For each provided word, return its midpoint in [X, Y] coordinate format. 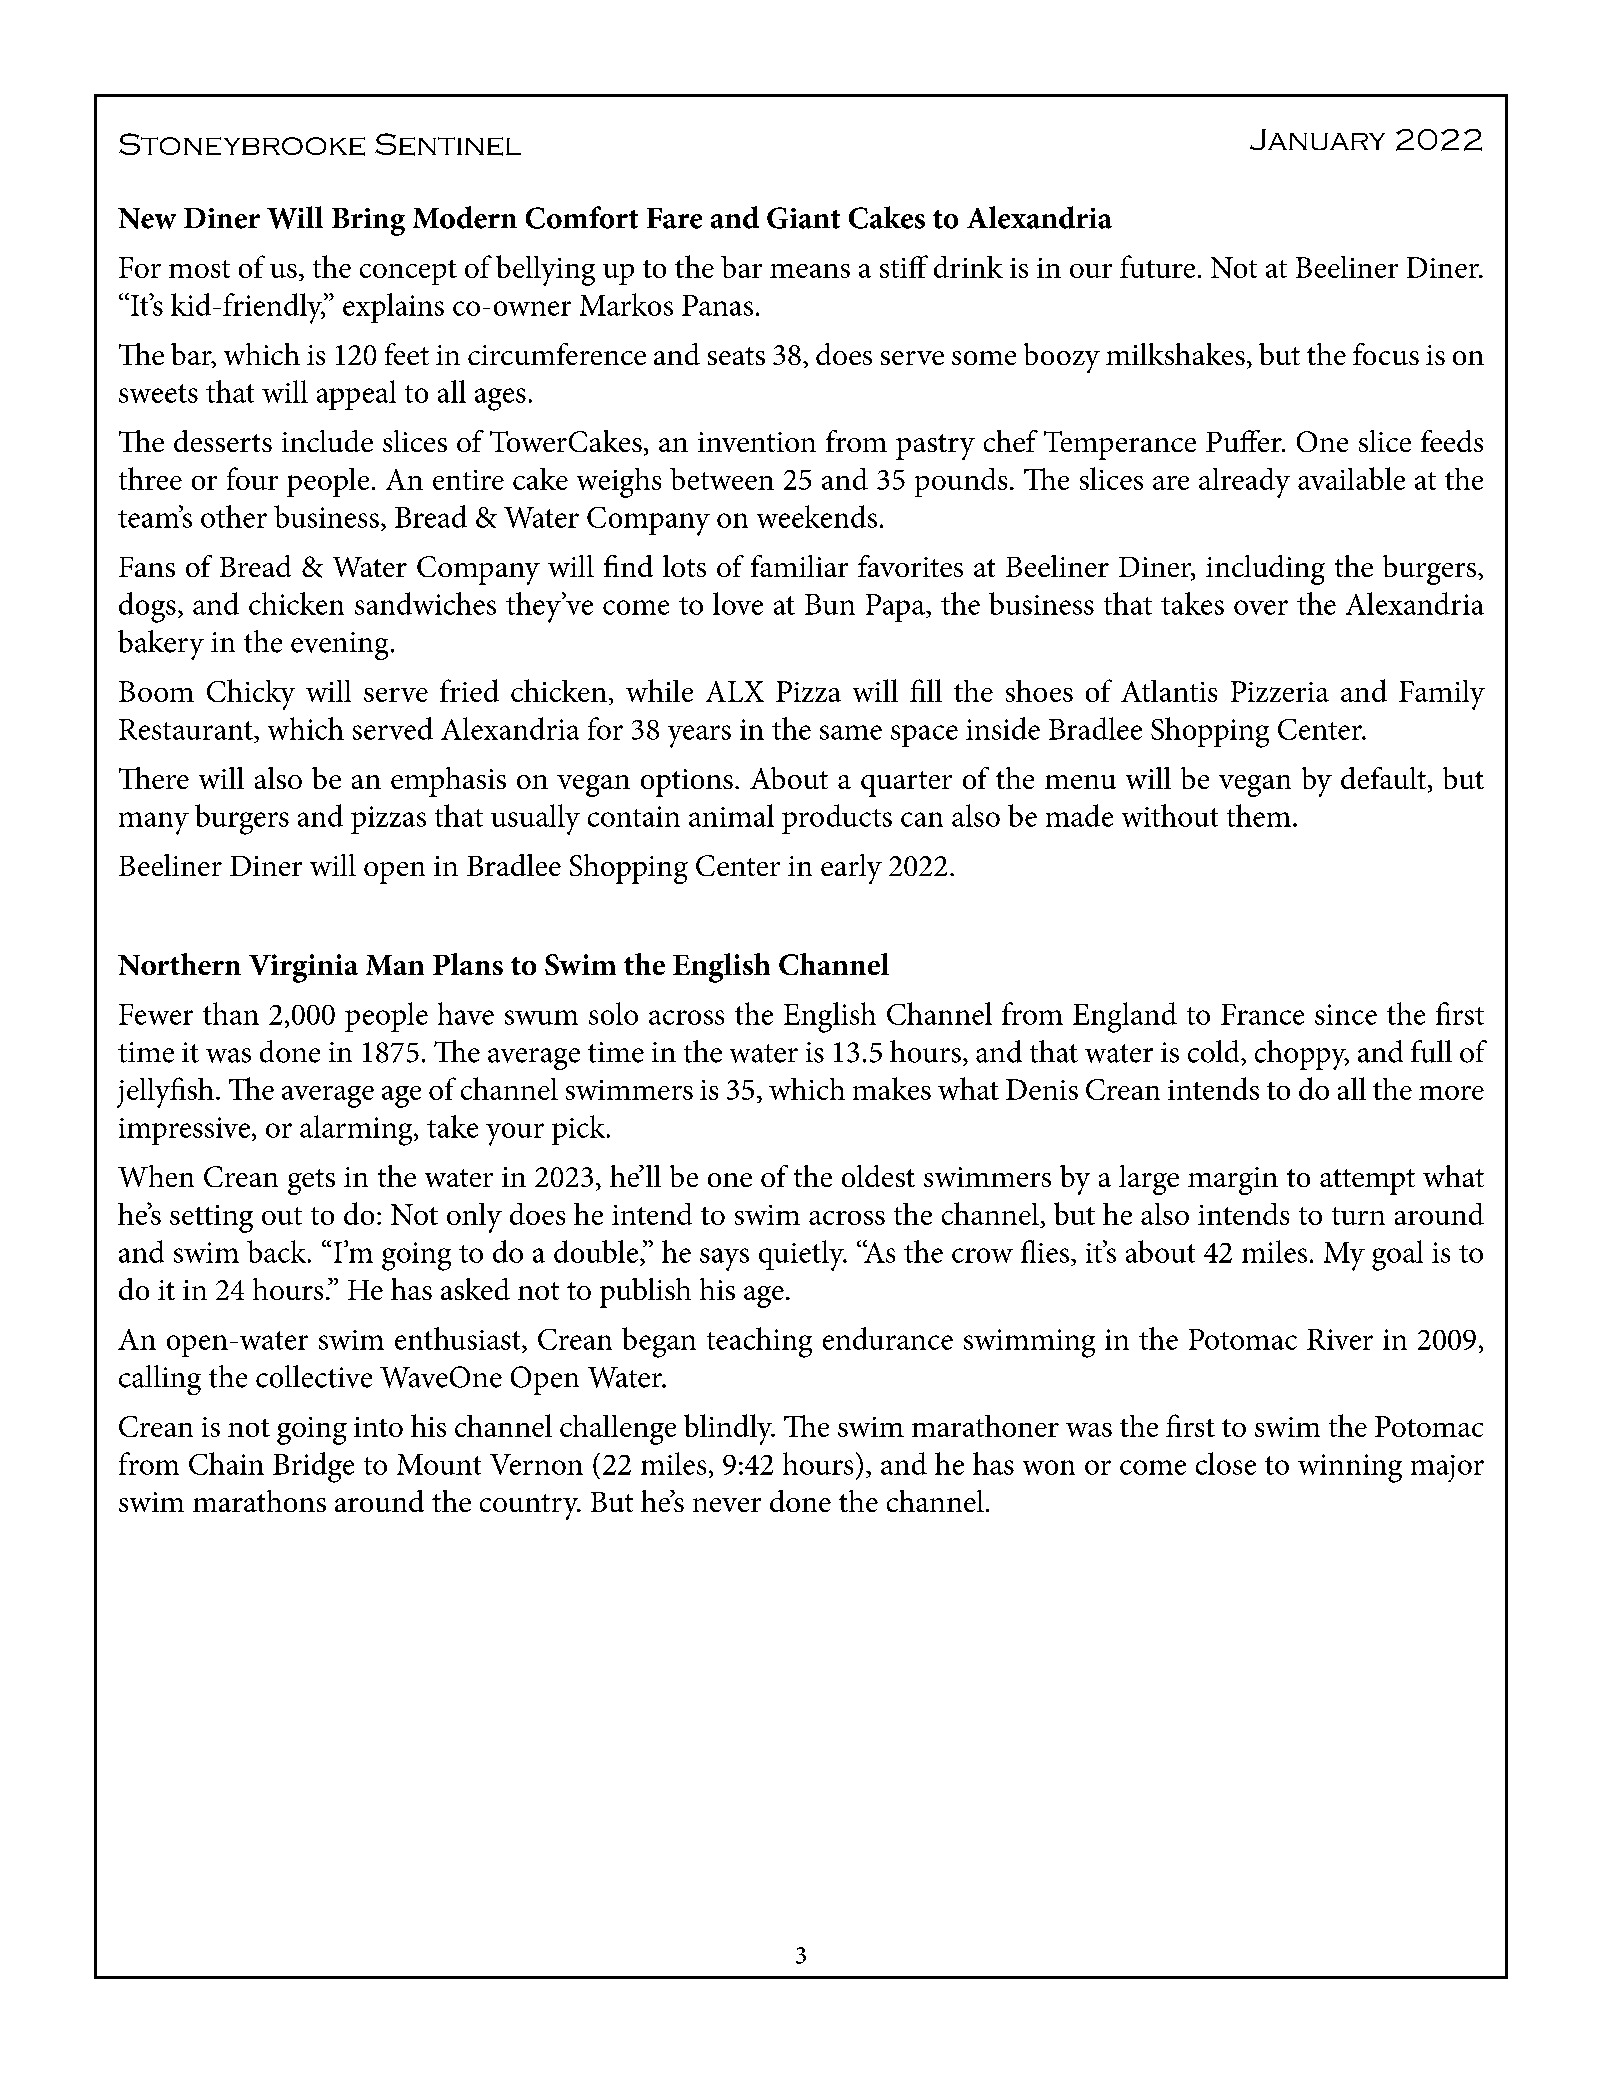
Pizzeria [1280, 691]
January [1317, 139]
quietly [803, 1255]
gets [311, 1182]
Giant [803, 218]
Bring [368, 222]
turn [1358, 1216]
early [851, 869]
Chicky [251, 694]
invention [757, 442]
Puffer [1245, 441]
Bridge [313, 1467]
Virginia [303, 968]
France [1262, 1014]
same [851, 732]
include [327, 441]
